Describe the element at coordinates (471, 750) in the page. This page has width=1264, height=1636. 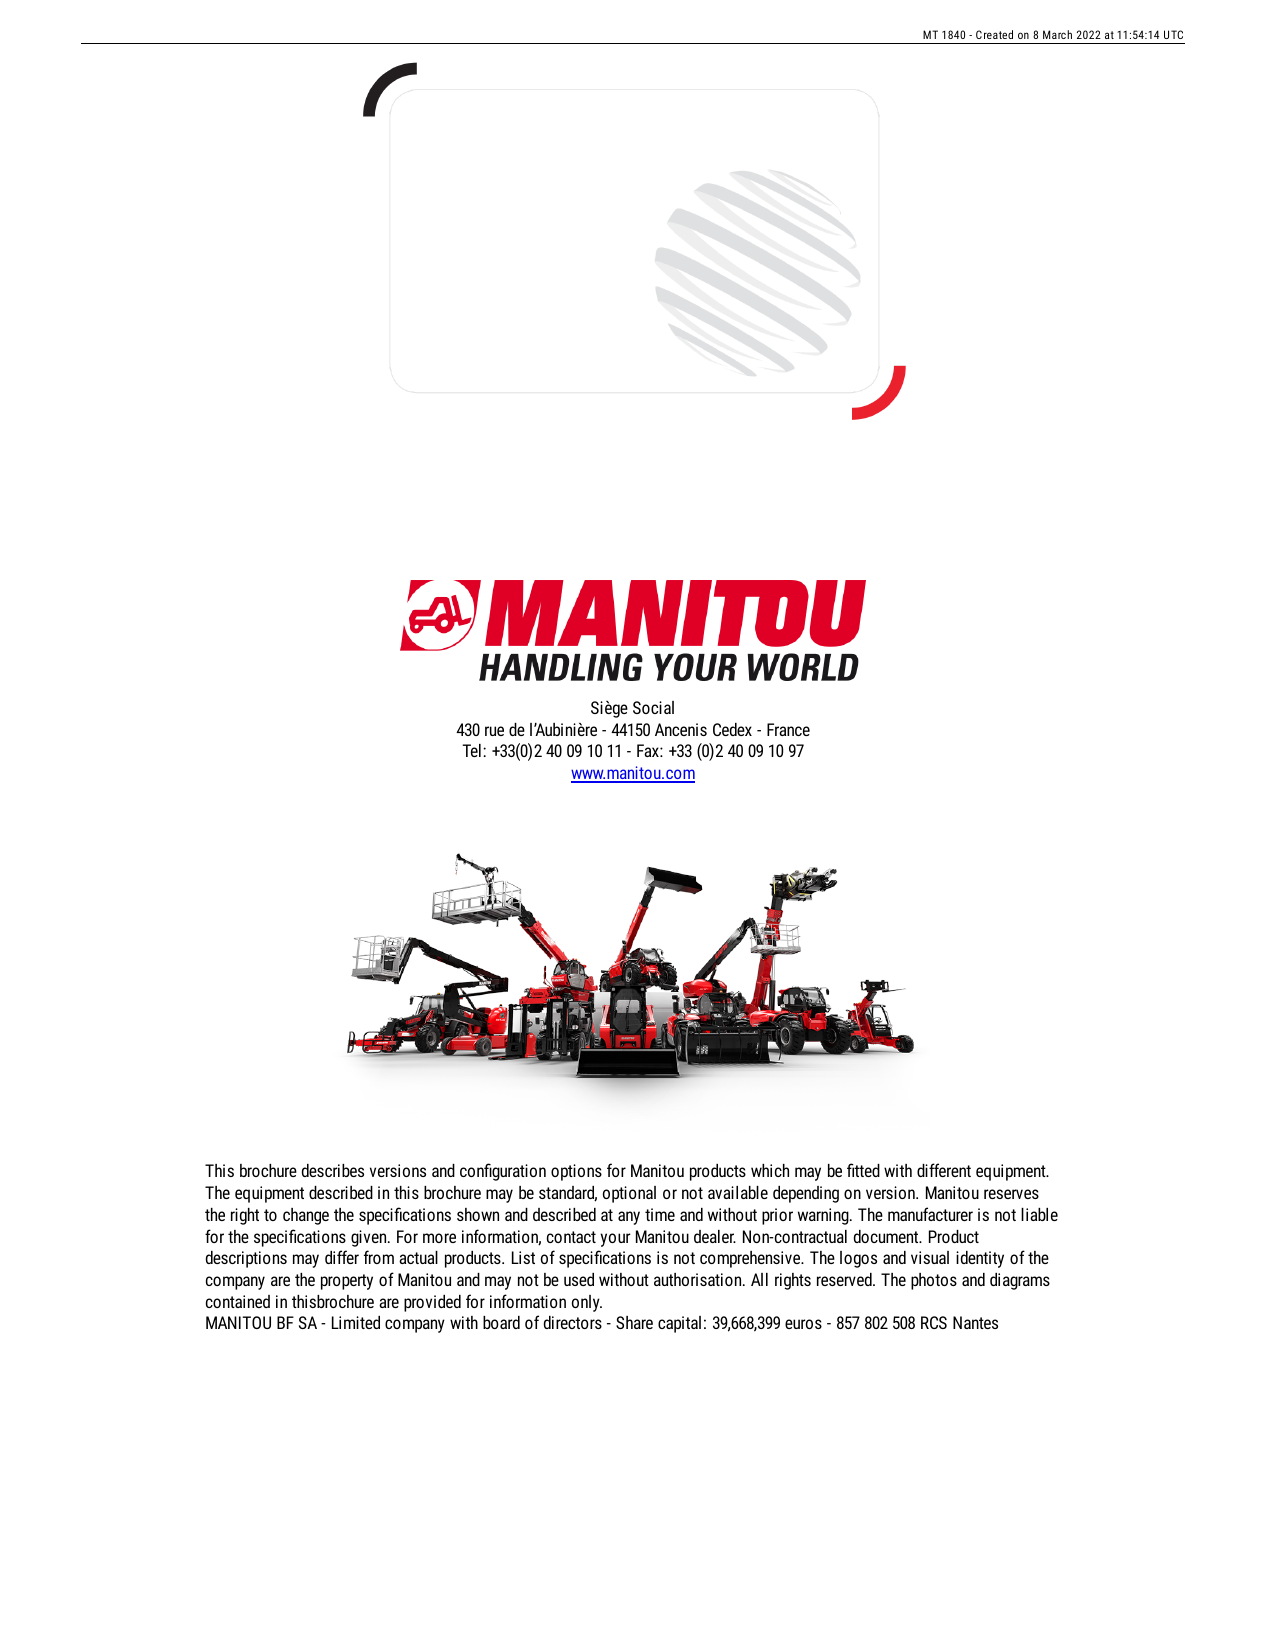
I see `Tel` at that location.
